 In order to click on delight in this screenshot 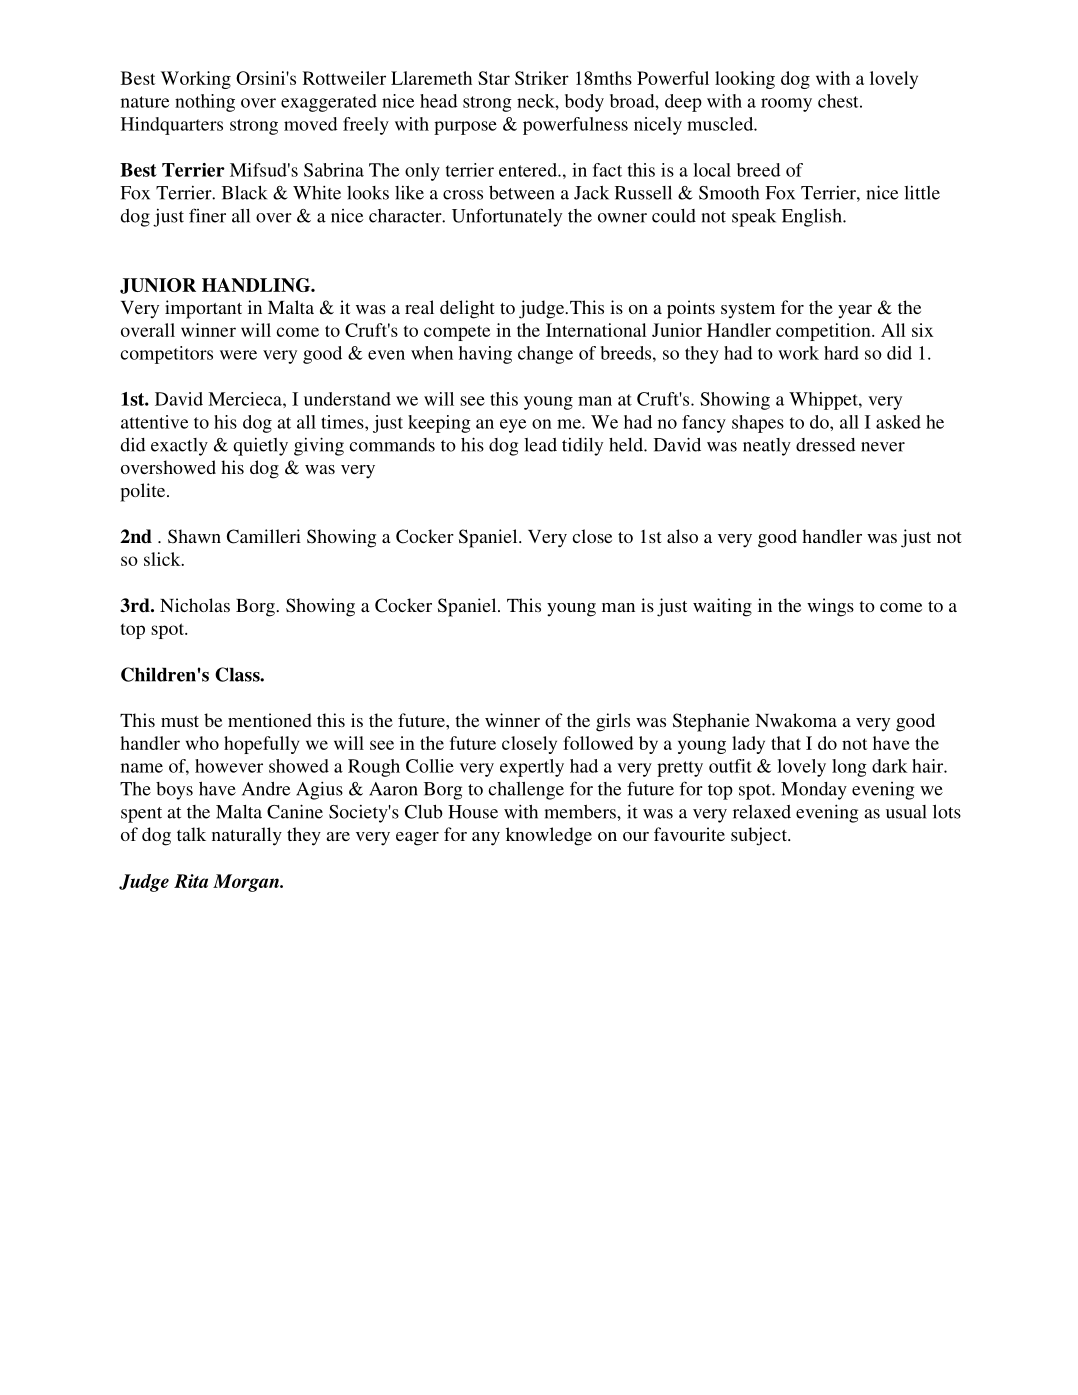, I will do `click(467, 309)`.
